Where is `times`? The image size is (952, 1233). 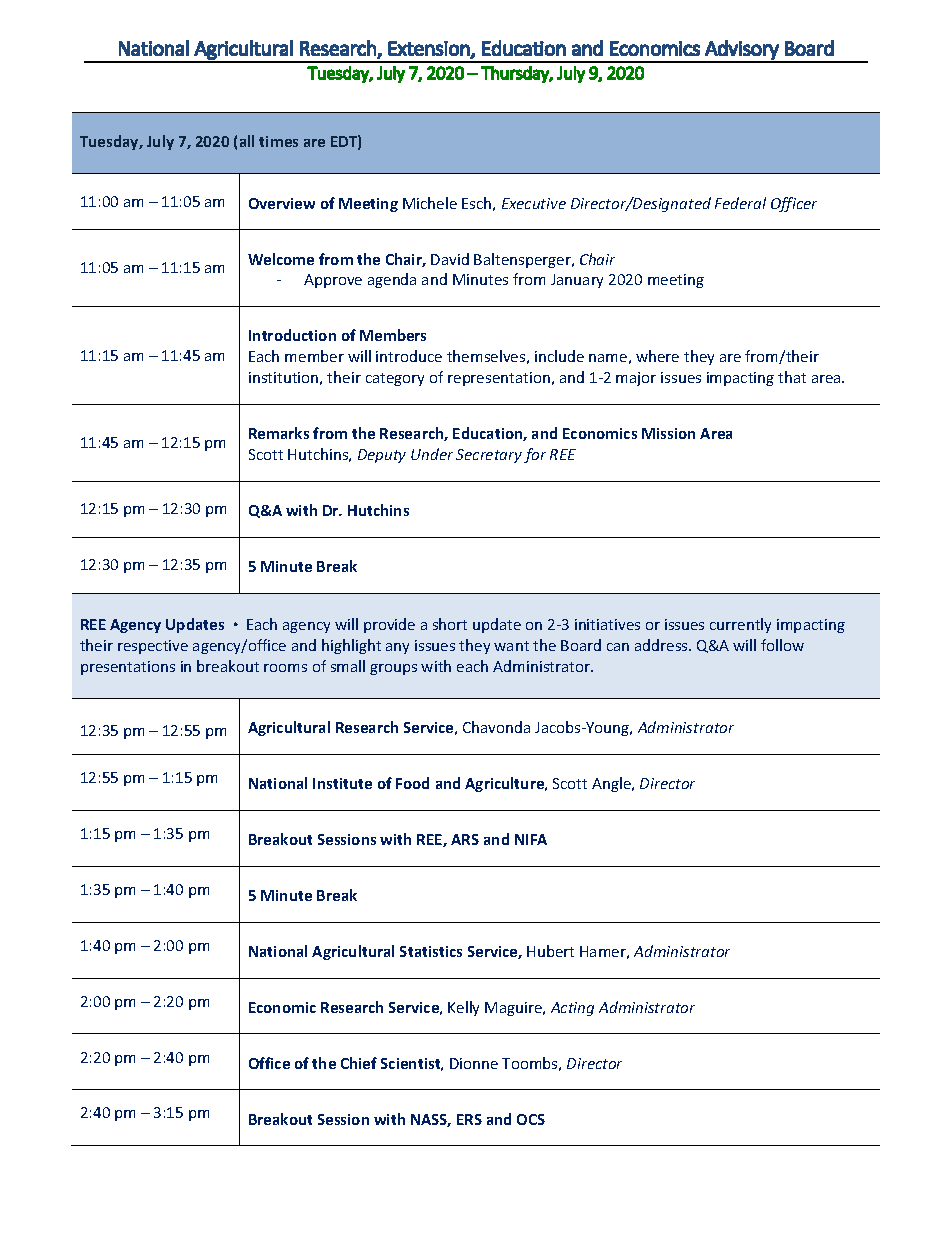 times is located at coordinates (278, 141).
